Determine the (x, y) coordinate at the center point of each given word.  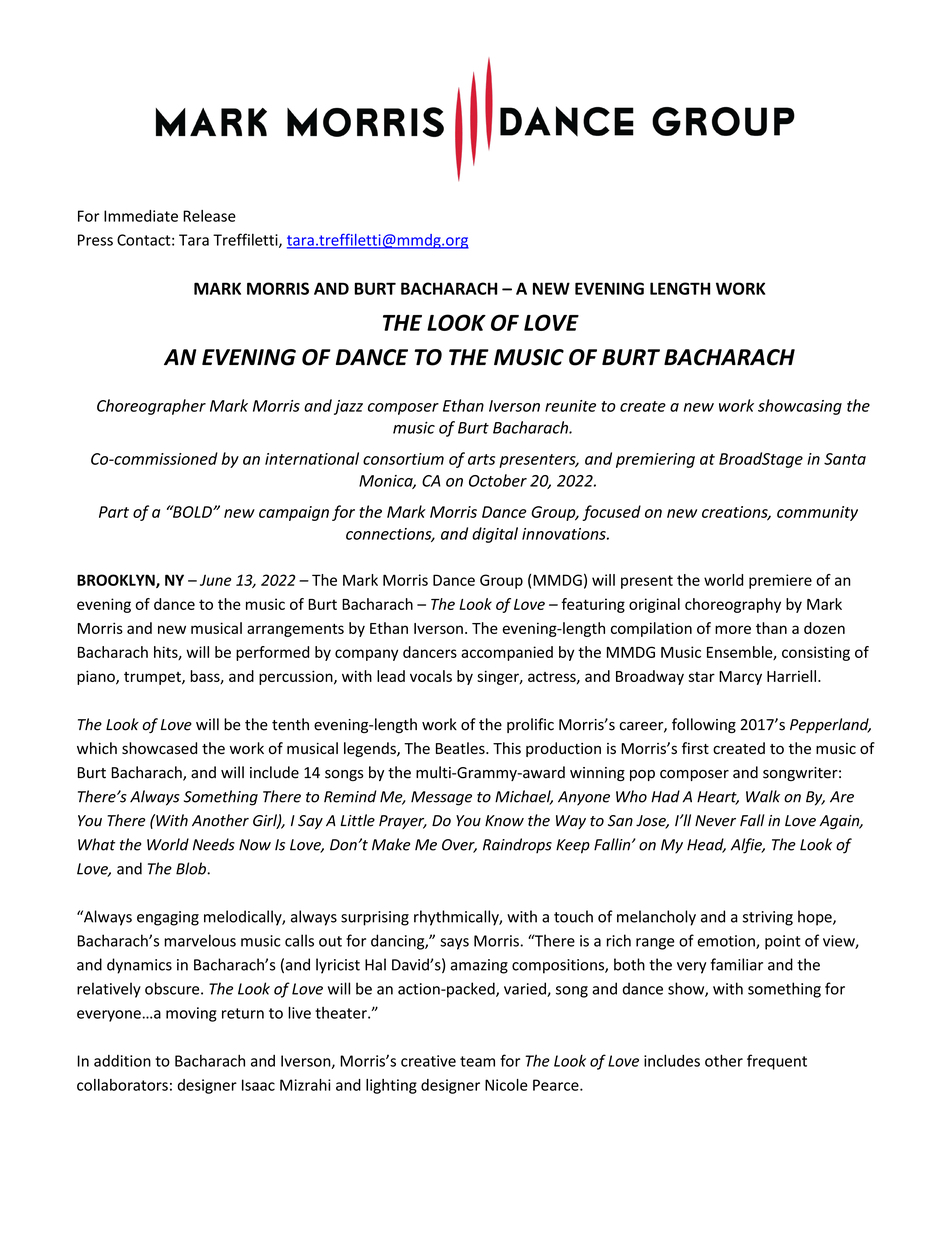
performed (272, 653)
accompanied (507, 653)
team (477, 1061)
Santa (845, 459)
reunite (570, 406)
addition (122, 1061)
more (733, 629)
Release (209, 216)
